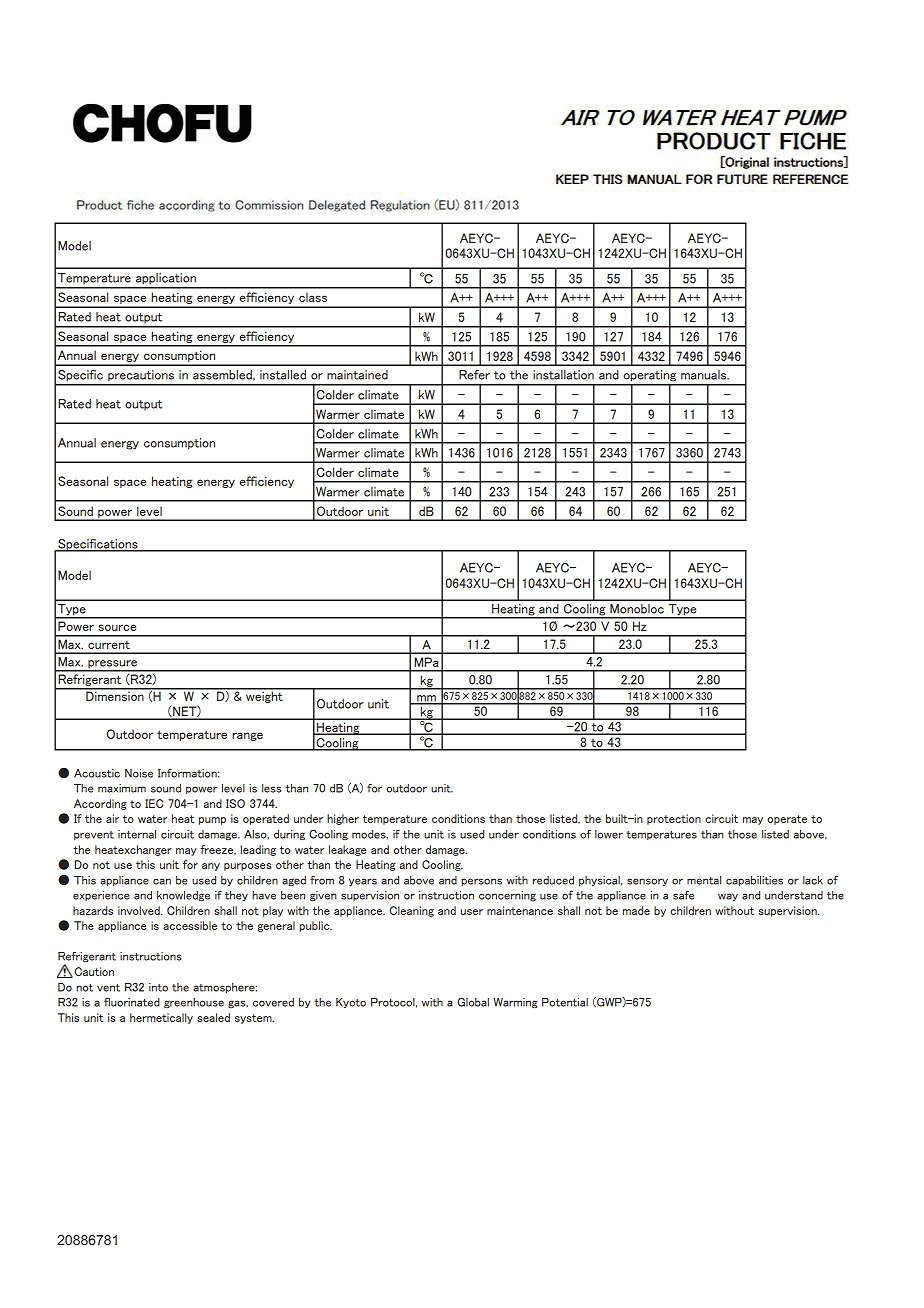 The image size is (924, 1308). Describe the element at coordinates (357, 375) in the page. I see `maintained` at that location.
